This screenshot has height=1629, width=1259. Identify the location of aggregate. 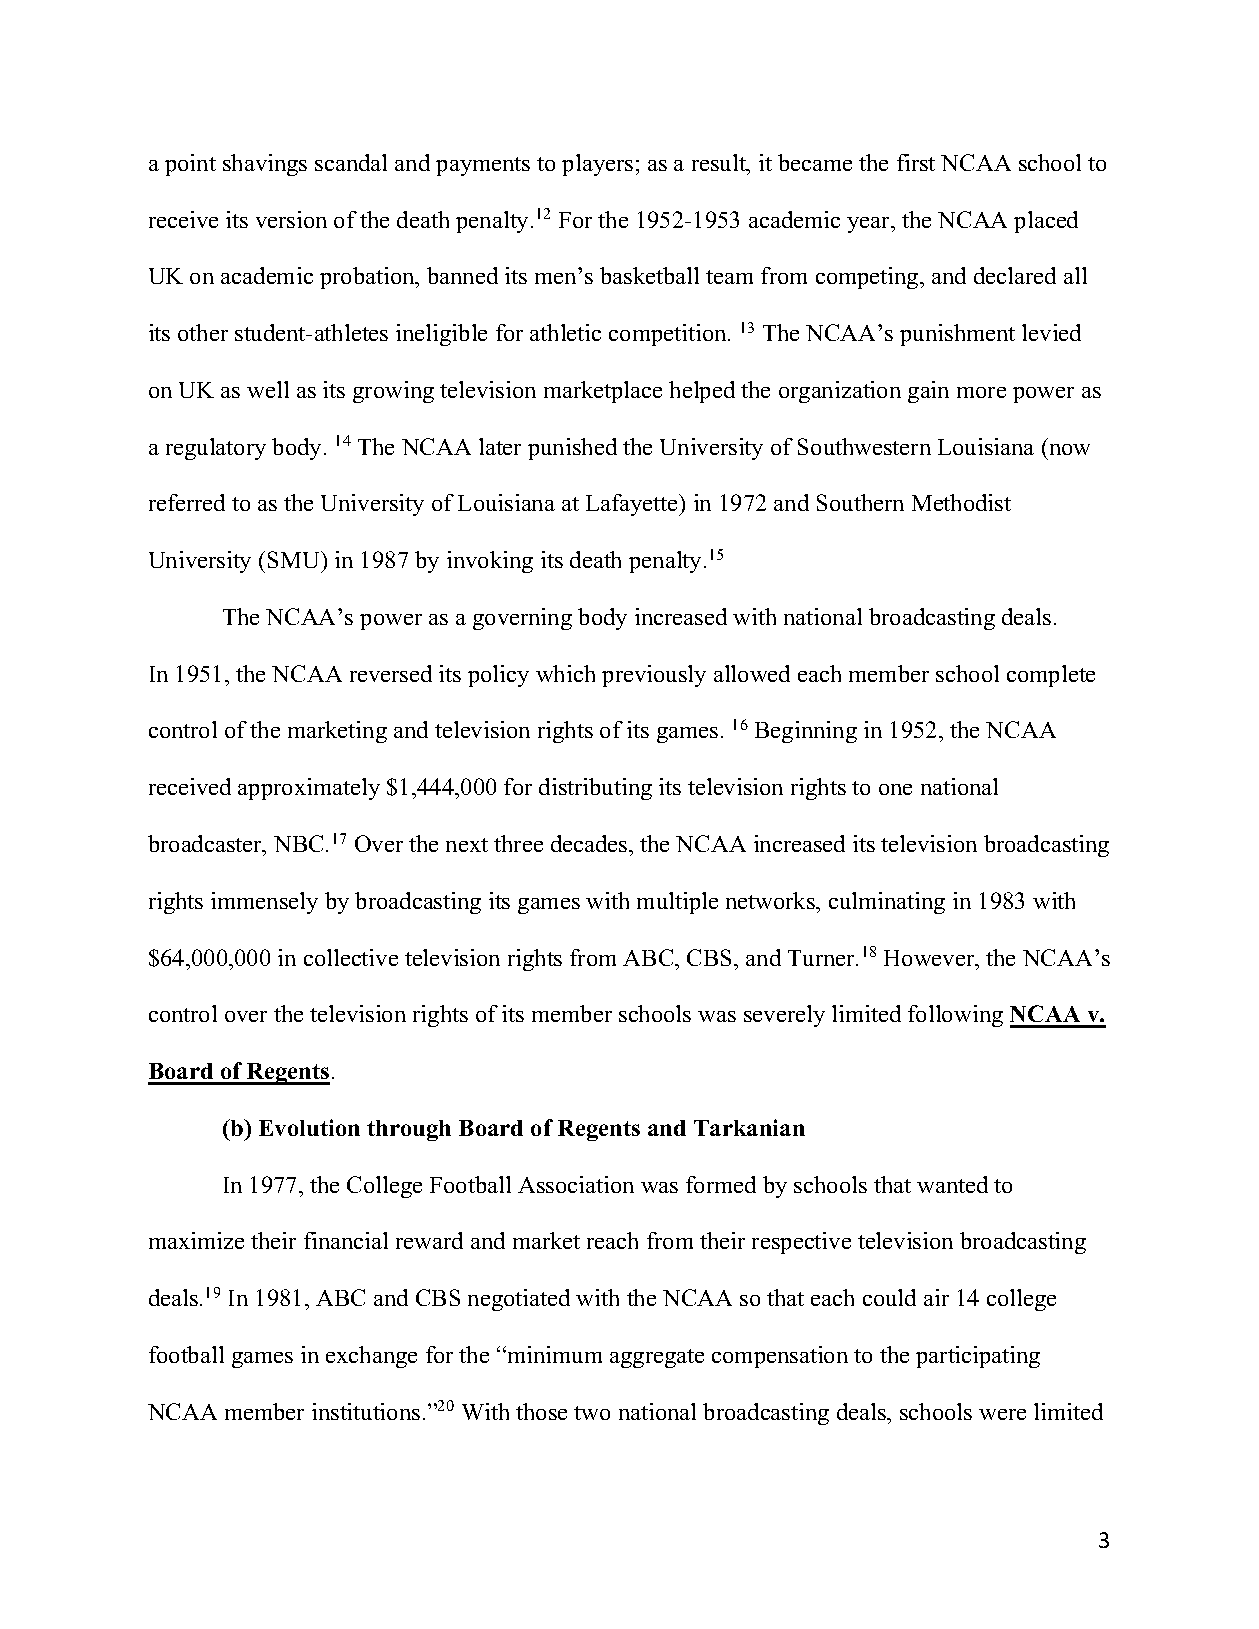
(657, 1358).
